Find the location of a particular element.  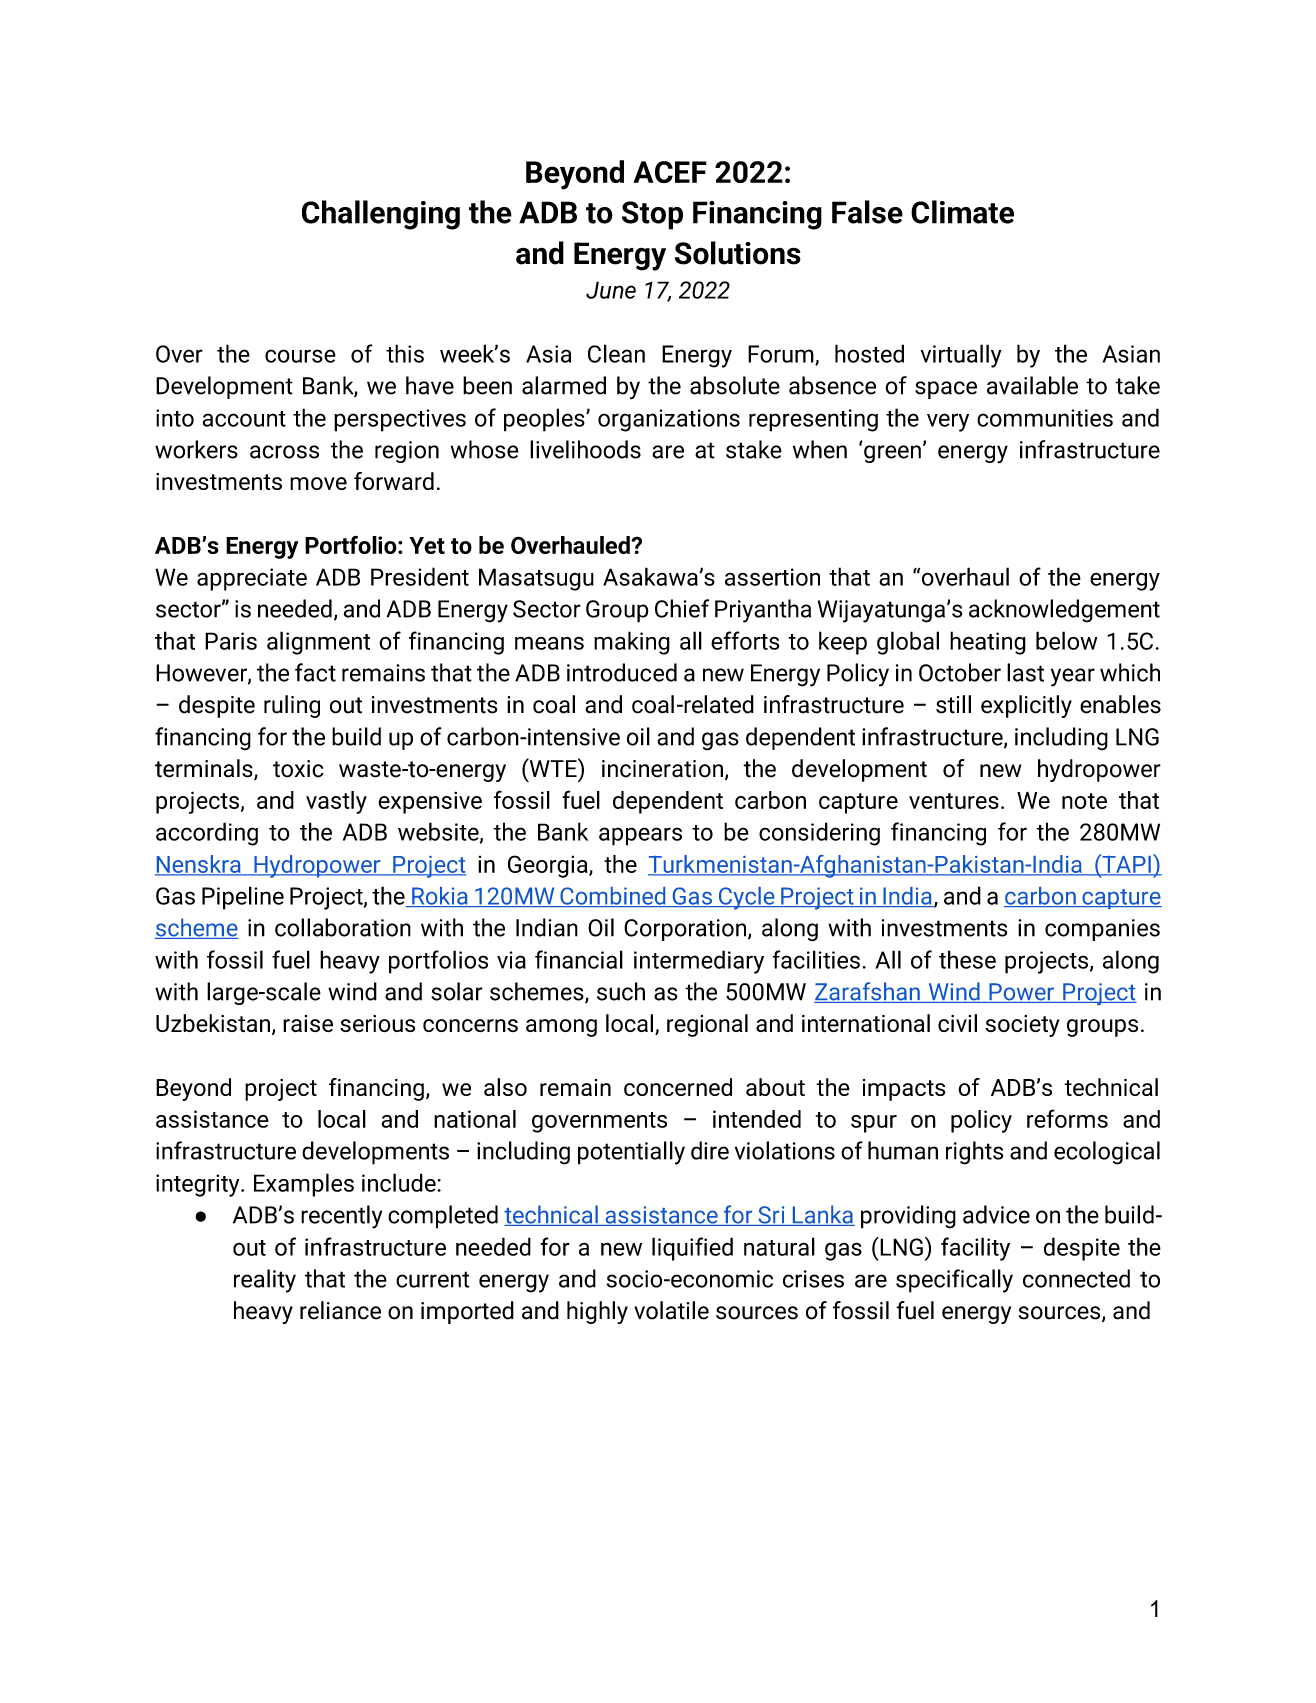

Chief is located at coordinates (682, 608).
